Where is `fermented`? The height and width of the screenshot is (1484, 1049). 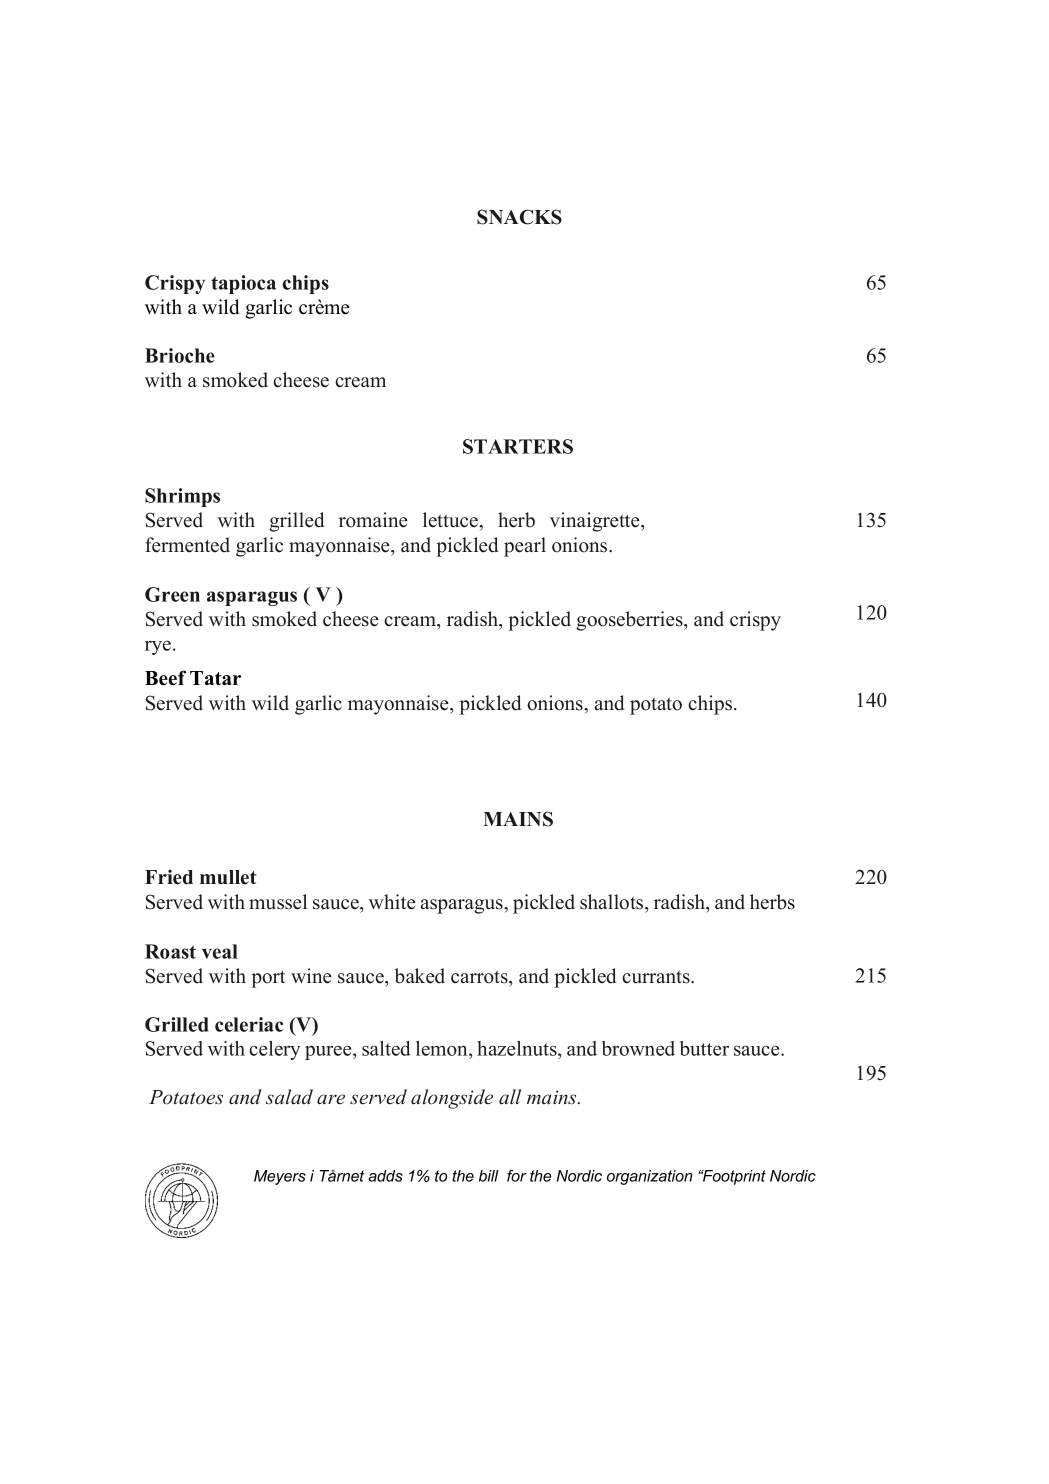 fermented is located at coordinates (187, 545).
